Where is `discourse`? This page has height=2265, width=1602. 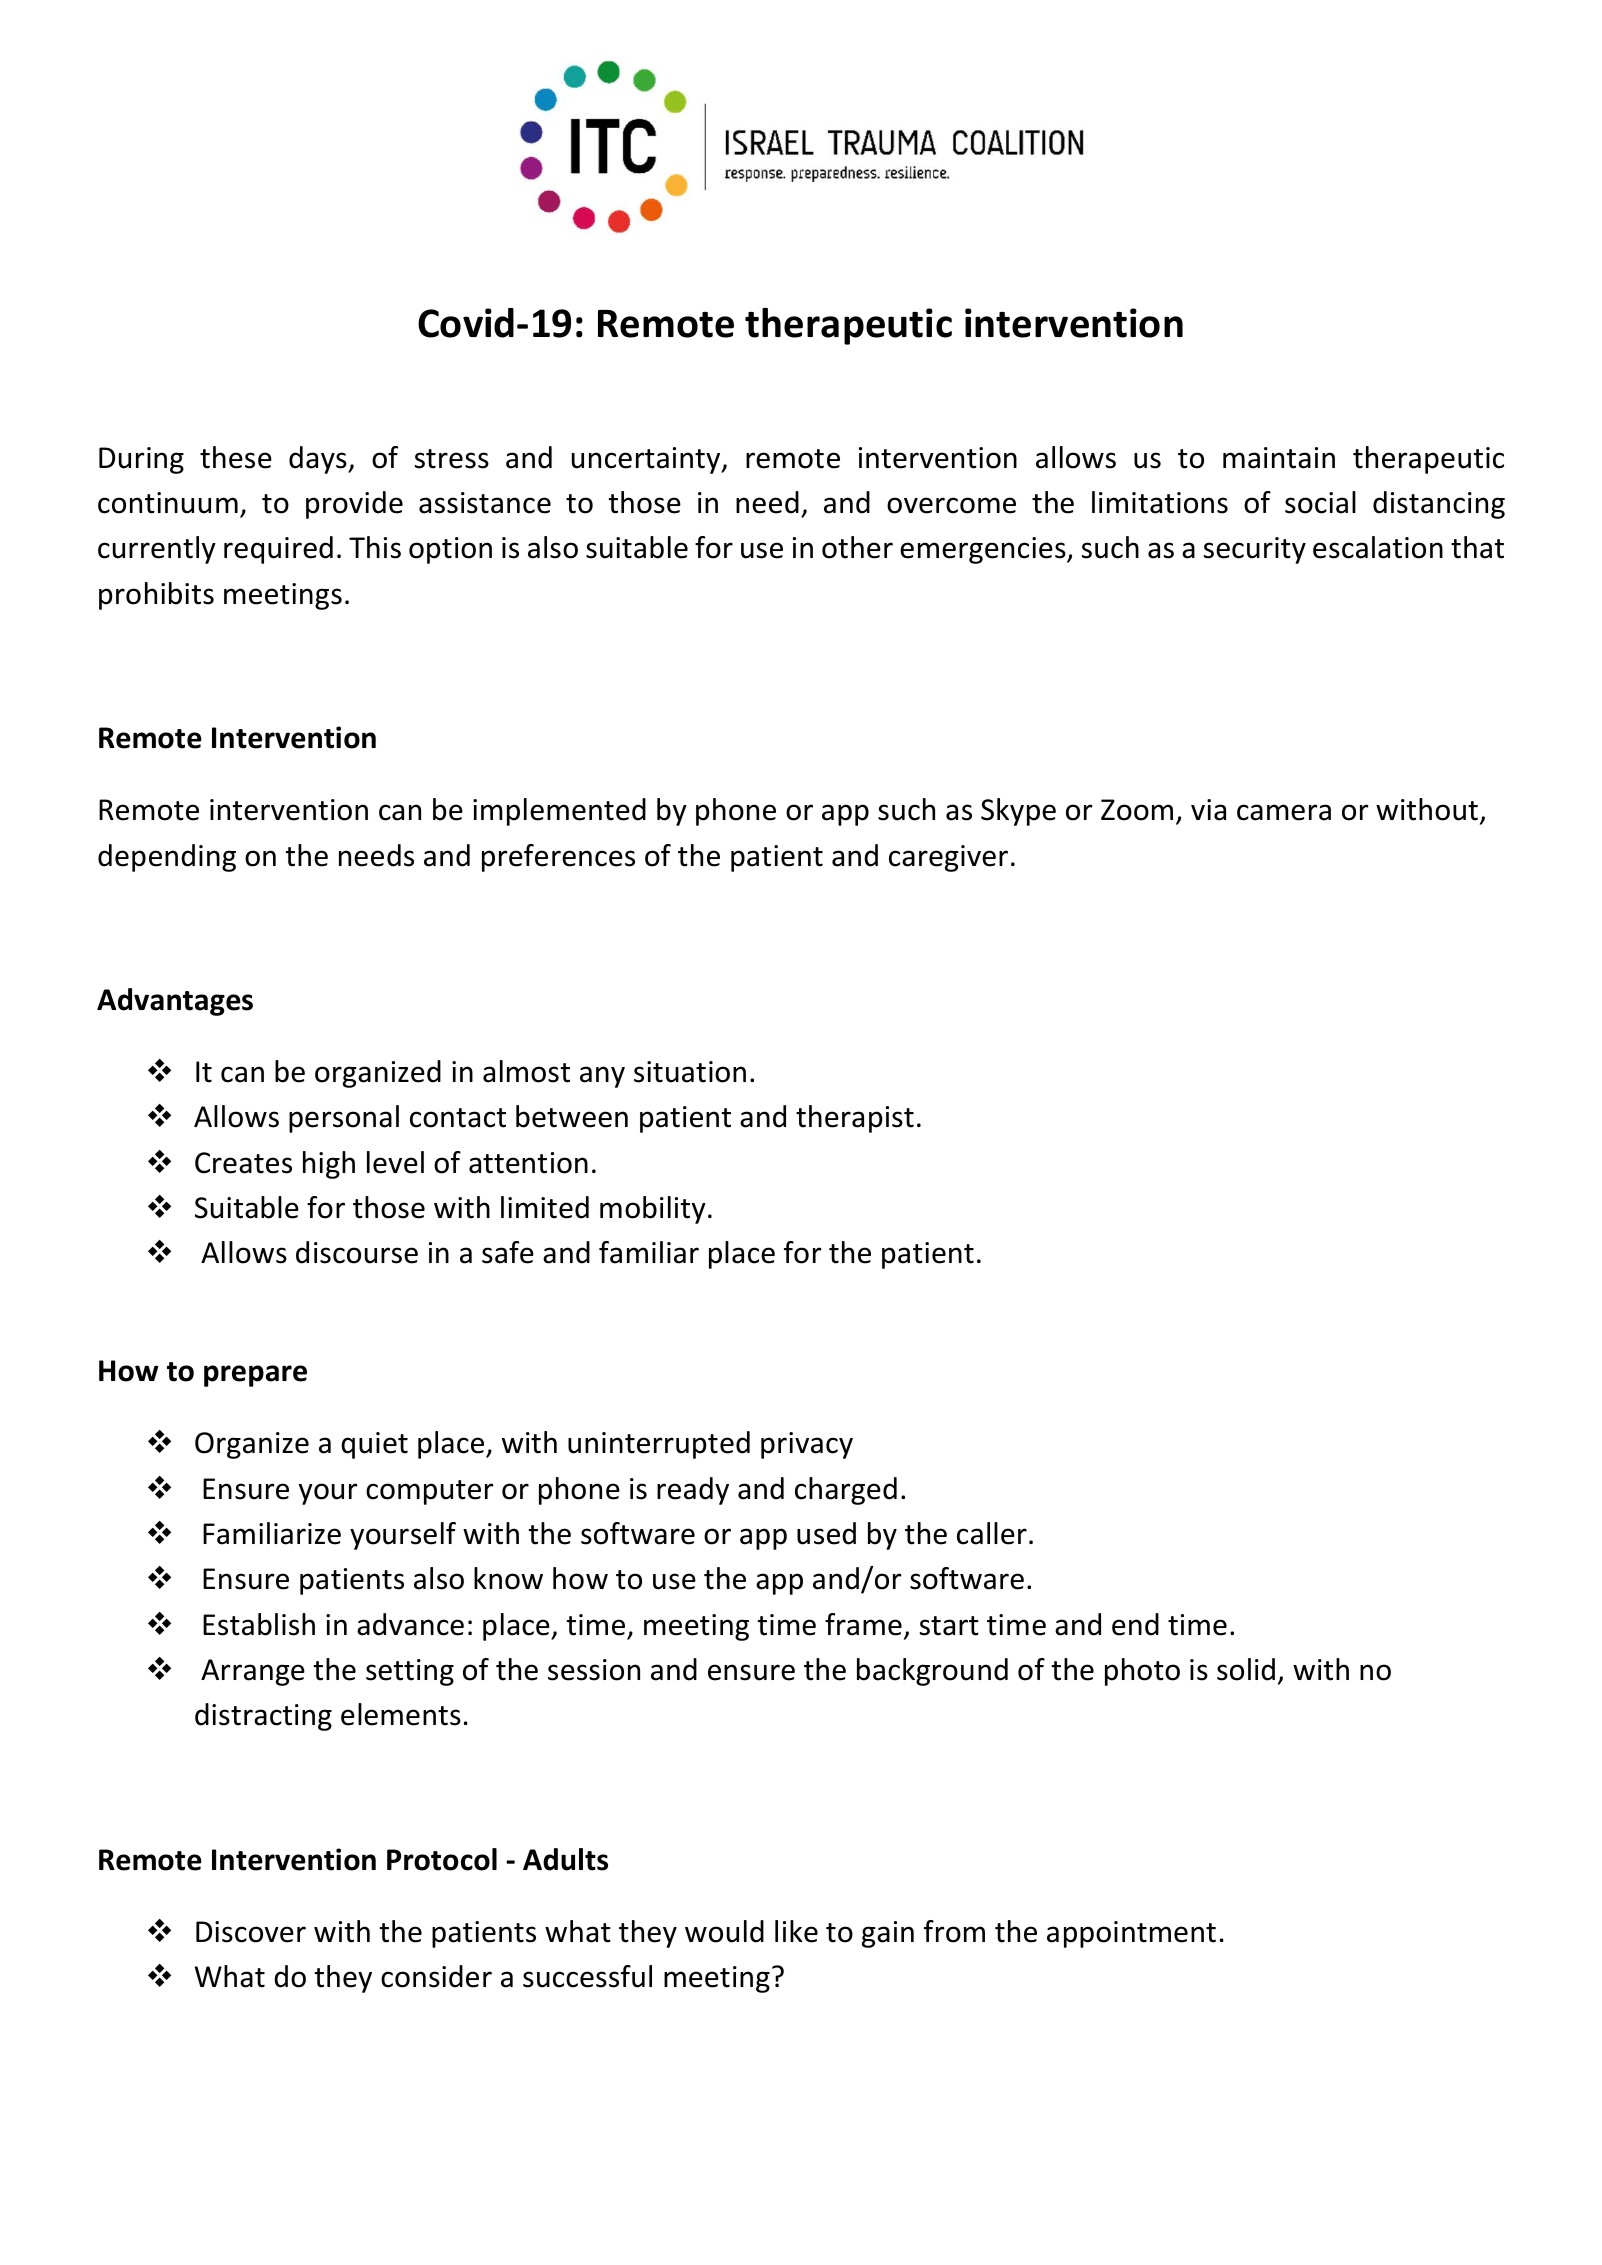 discourse is located at coordinates (357, 1252).
